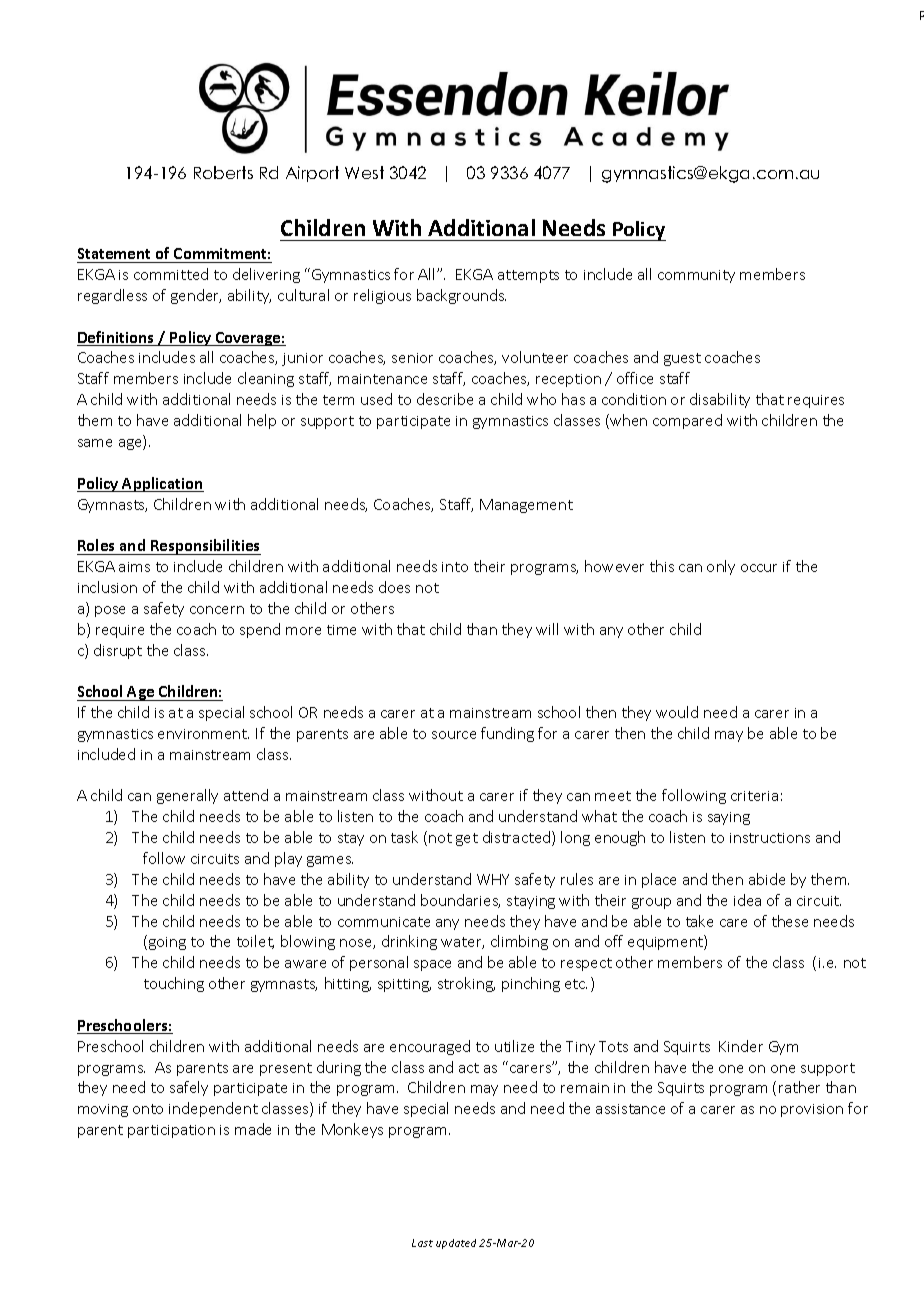 The image size is (924, 1307). I want to click on updated, so click(456, 1244).
